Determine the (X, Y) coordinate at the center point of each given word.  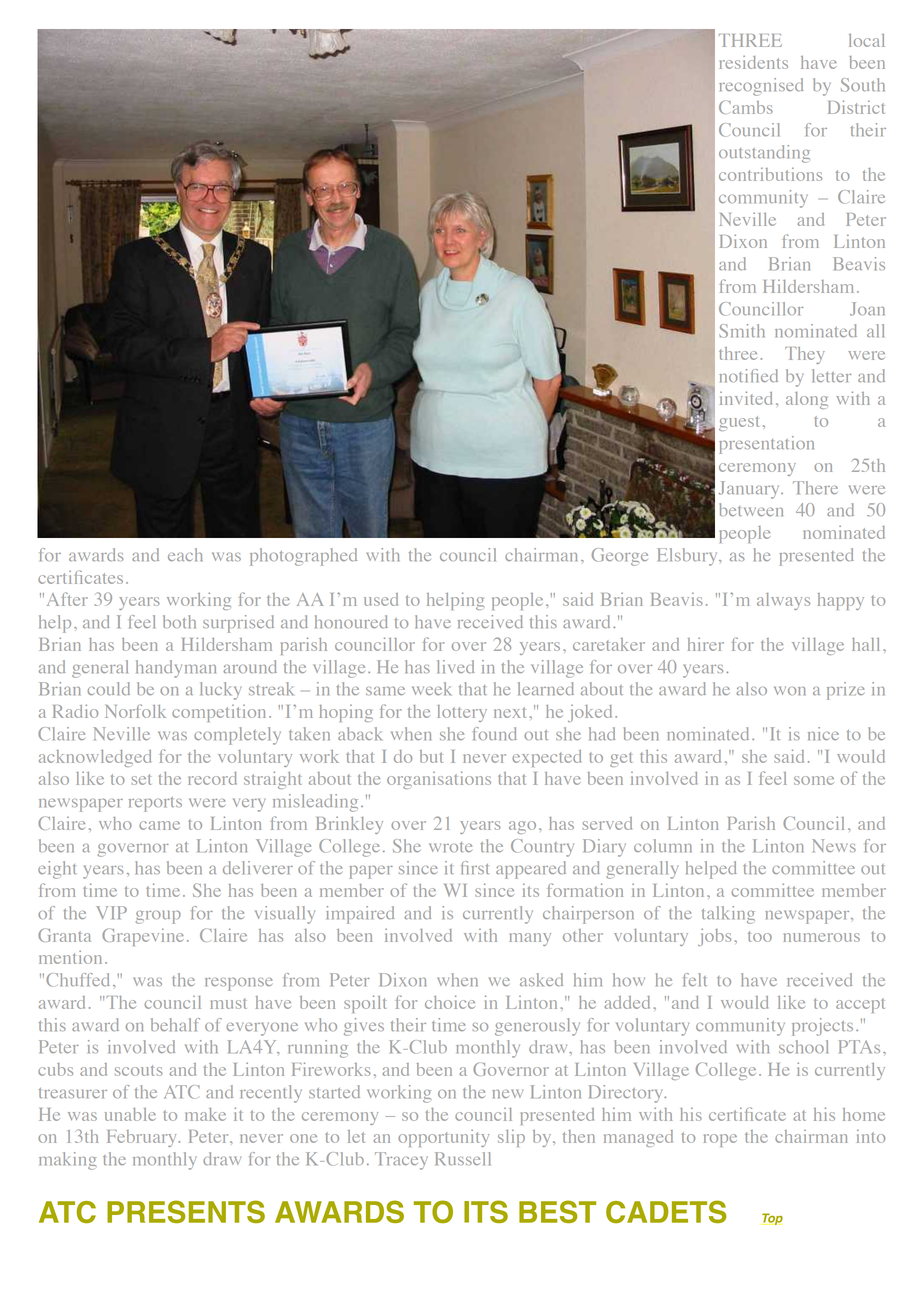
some (814, 780)
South (863, 85)
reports (155, 804)
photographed (303, 557)
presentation (766, 445)
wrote (450, 847)
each (185, 554)
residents (754, 62)
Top (772, 1219)
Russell (463, 1158)
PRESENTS (186, 1211)
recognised (761, 87)
